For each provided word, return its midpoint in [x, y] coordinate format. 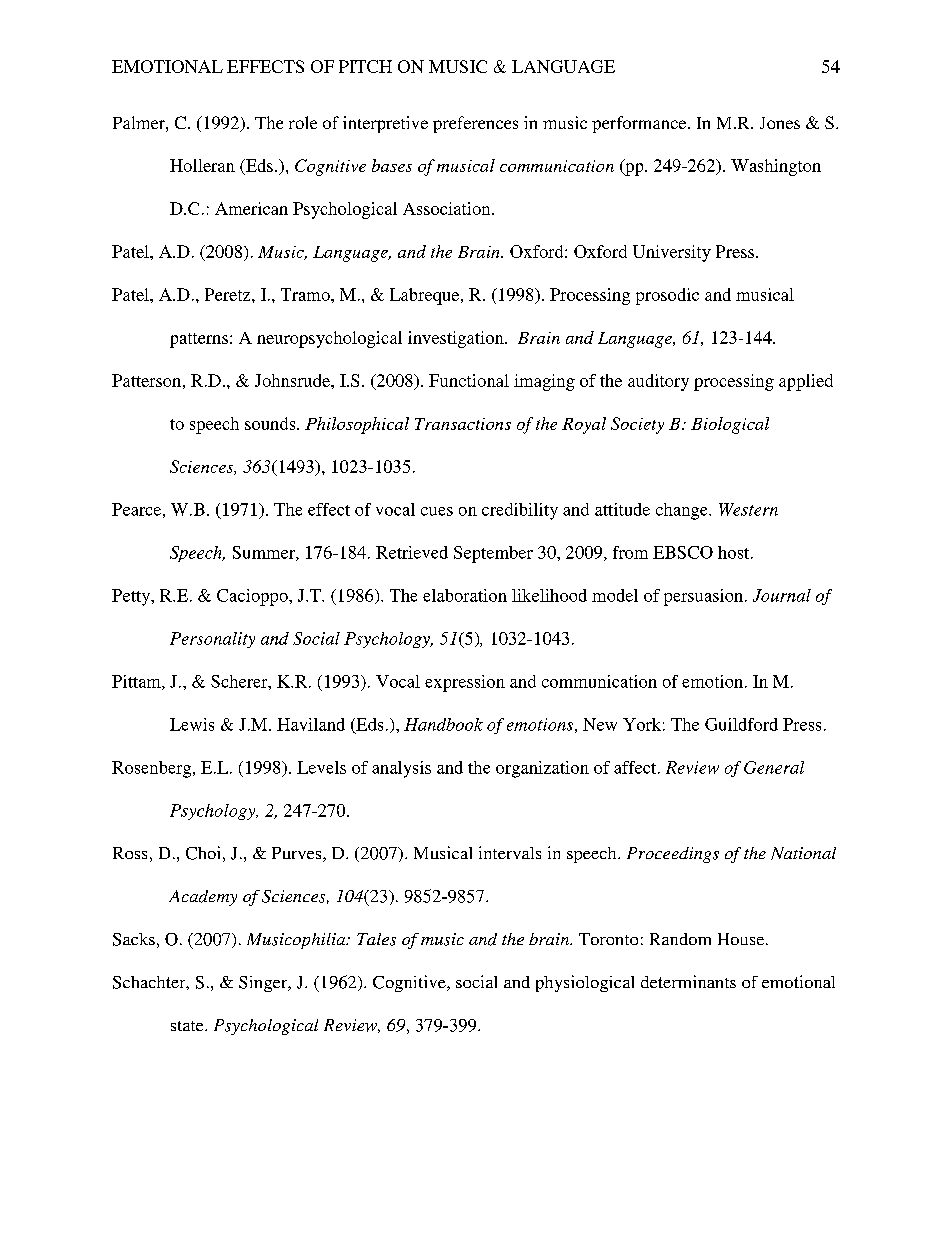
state [188, 1026]
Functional [469, 380]
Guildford [741, 724]
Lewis [192, 724]
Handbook [443, 724]
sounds [271, 423]
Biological [730, 425]
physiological [585, 983]
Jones [780, 123]
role [303, 122]
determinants [688, 981]
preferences [475, 124]
